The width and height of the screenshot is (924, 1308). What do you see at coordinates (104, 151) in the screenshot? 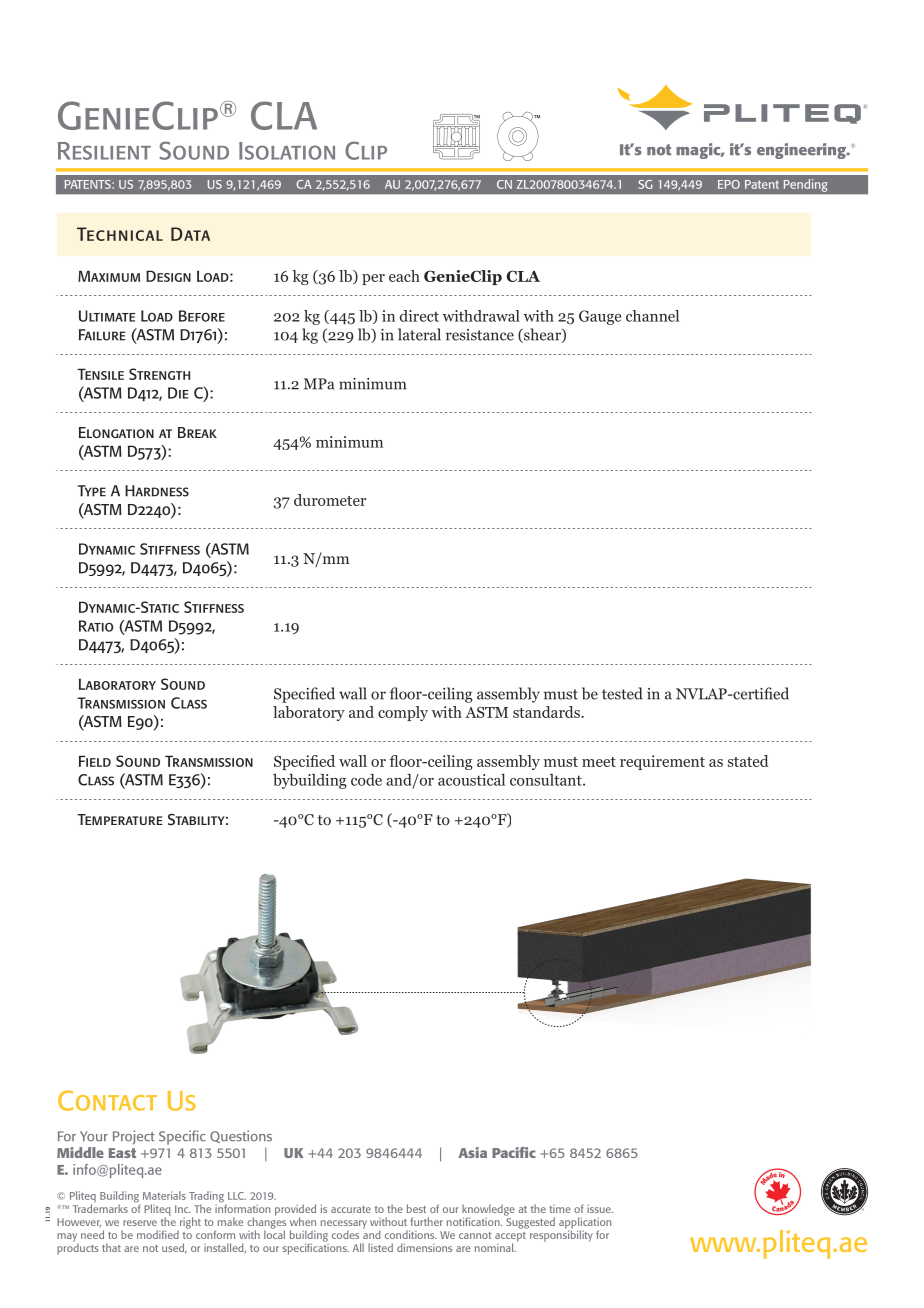
I see `Resilient` at bounding box center [104, 151].
